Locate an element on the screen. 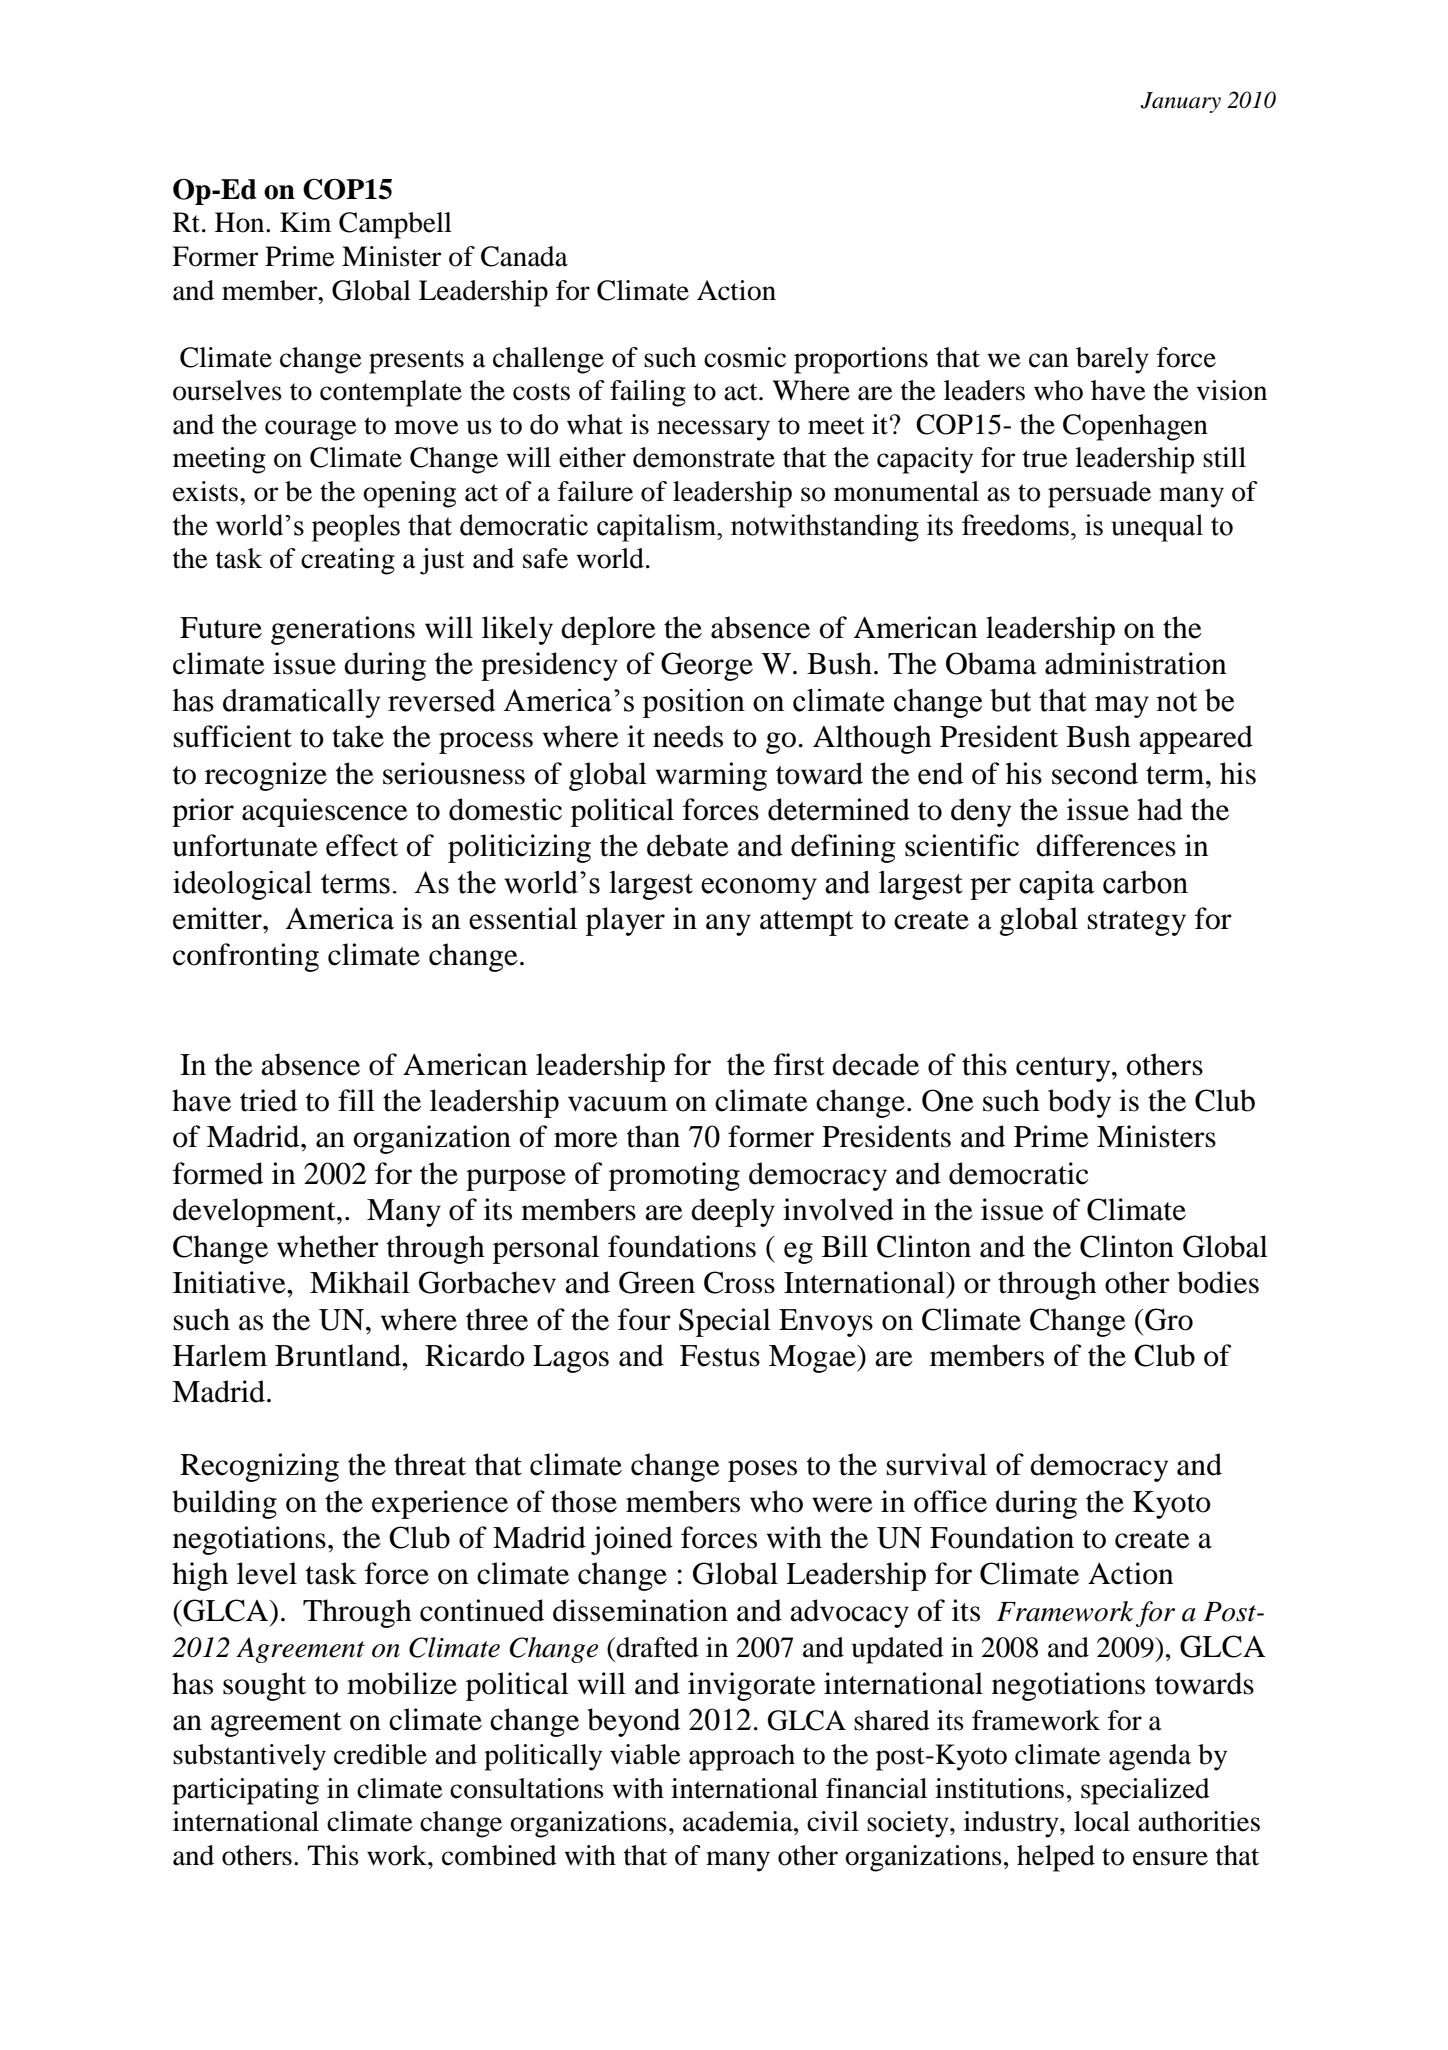 The width and height of the screenshot is (1448, 2050). local is located at coordinates (1102, 1821).
